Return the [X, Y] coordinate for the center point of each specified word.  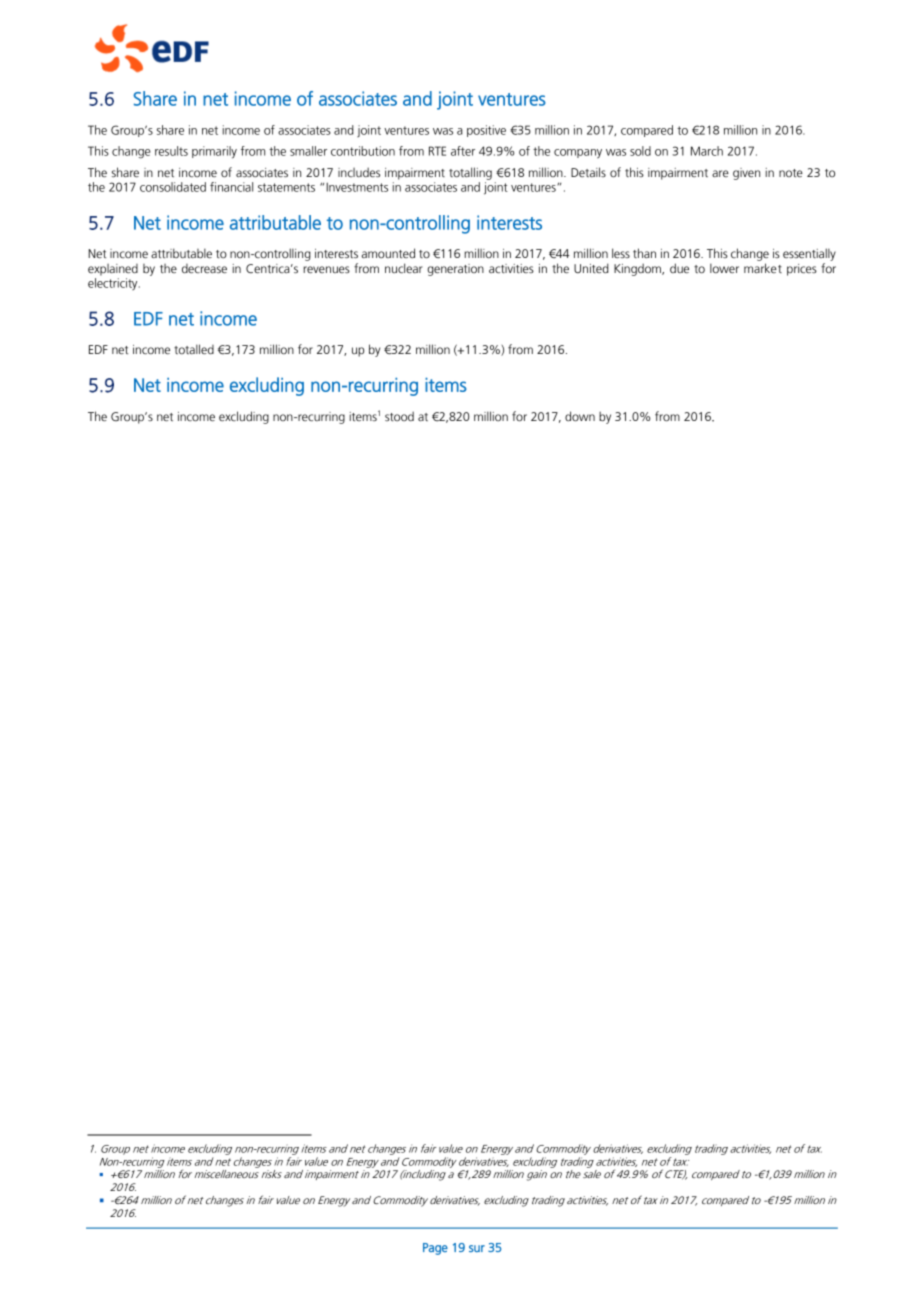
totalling [470, 173]
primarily [214, 152]
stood [399, 416]
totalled [194, 349]
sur [477, 1248]
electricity [114, 284]
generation [455, 270]
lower [724, 268]
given [746, 174]
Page [435, 1249]
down [580, 416]
